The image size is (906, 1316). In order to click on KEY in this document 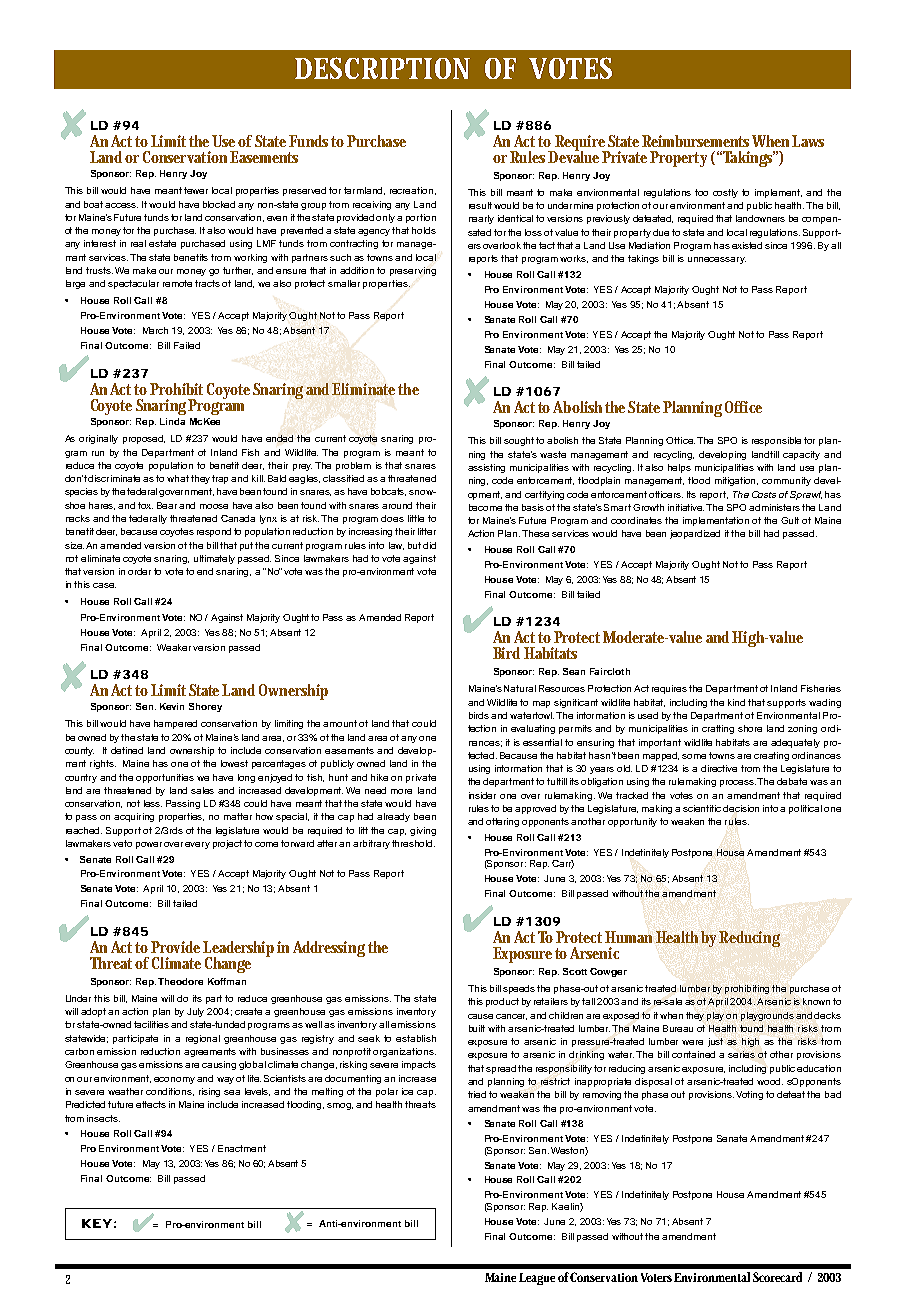, I will do `click(97, 1223)`.
